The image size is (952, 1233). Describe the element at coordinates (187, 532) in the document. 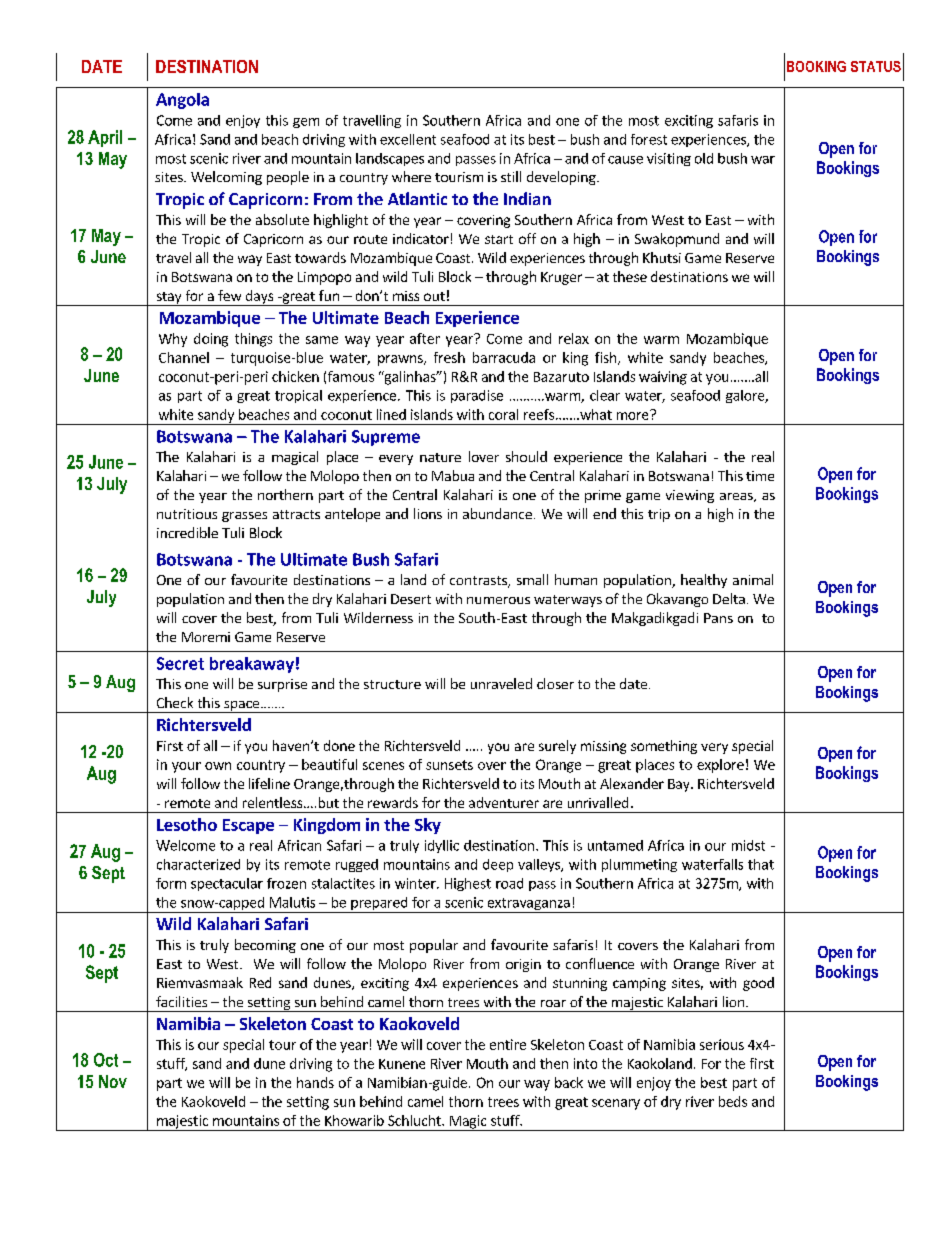

I see `incredible` at that location.
